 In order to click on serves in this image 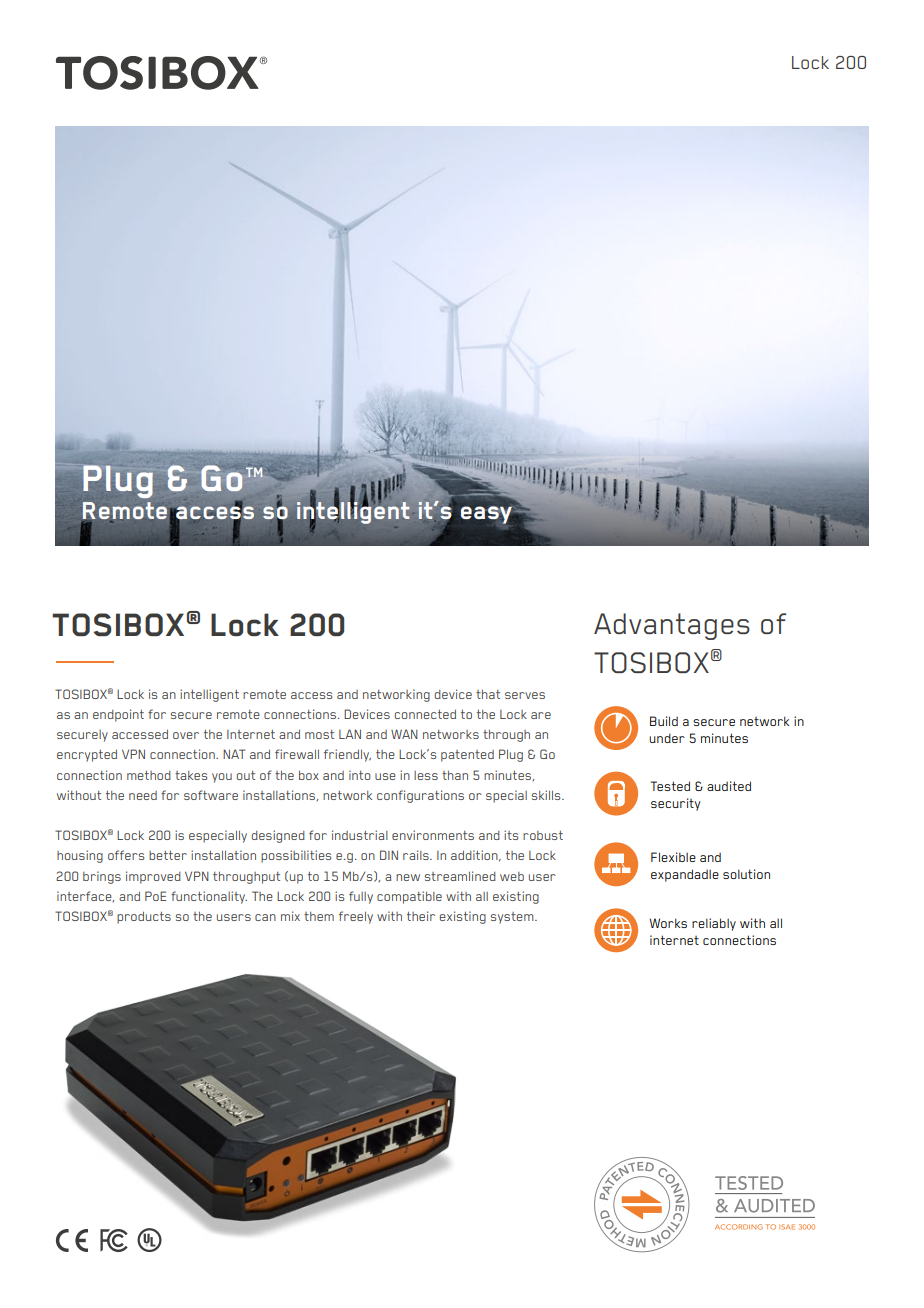, I will do `click(525, 695)`.
